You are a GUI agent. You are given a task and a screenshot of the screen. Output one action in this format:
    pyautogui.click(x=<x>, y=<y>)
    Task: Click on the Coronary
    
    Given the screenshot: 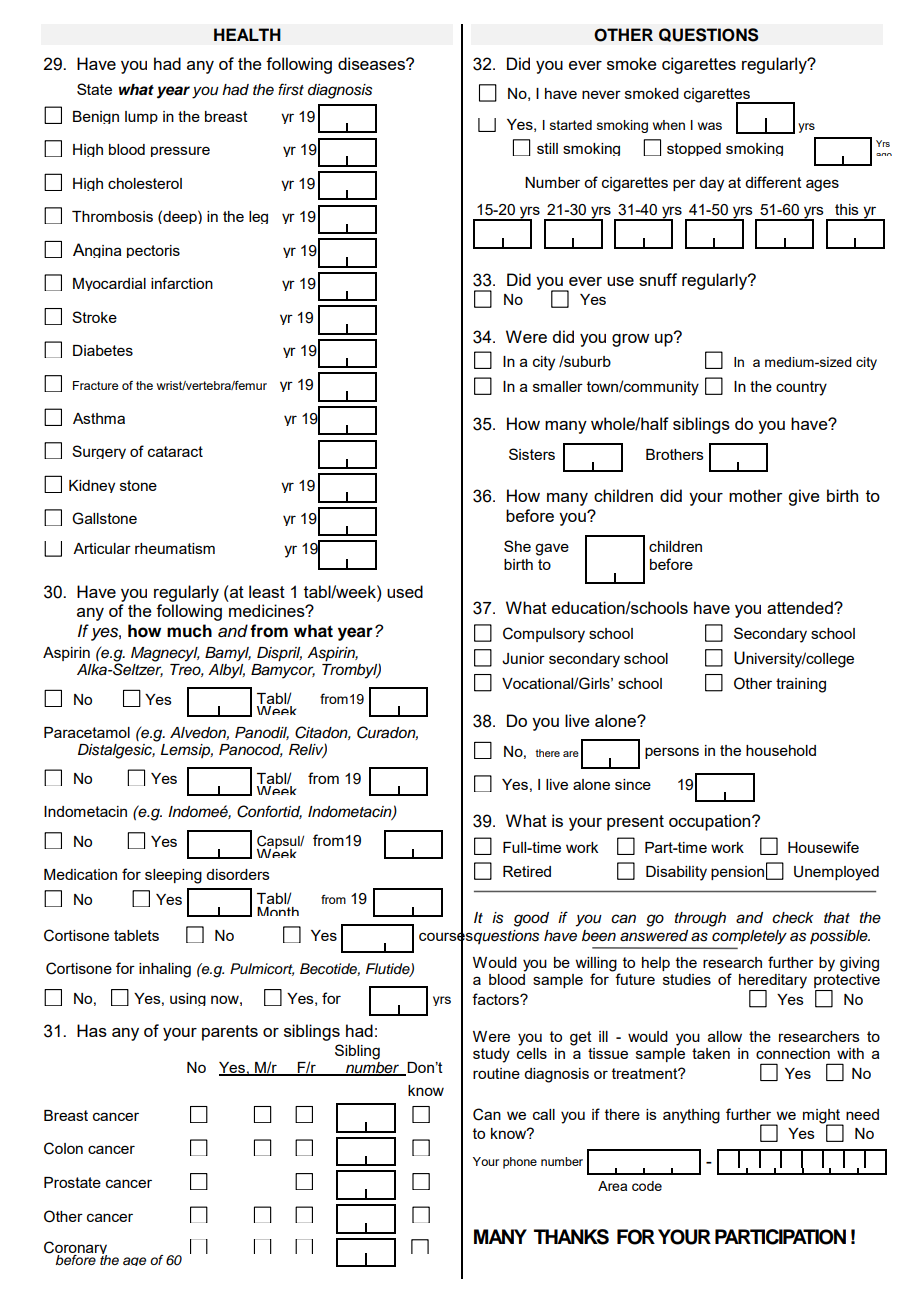 What is the action you would take?
    pyautogui.click(x=76, y=1250)
